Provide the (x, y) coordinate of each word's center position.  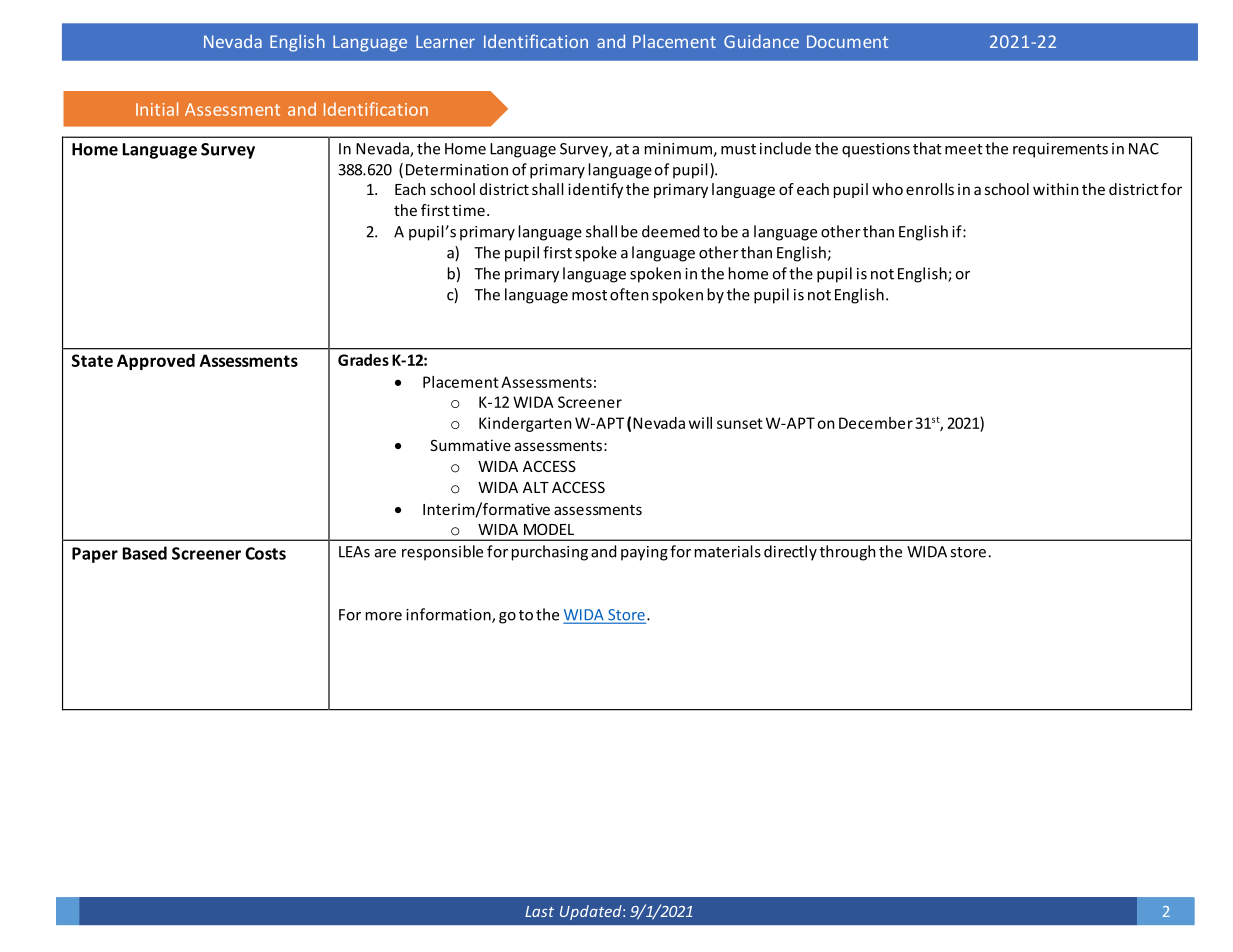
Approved (156, 362)
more (384, 616)
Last (539, 911)
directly (790, 553)
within (1056, 189)
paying (644, 553)
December (876, 423)
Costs (265, 553)
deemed (670, 231)
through (848, 553)
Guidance (761, 41)
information (449, 615)
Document (847, 41)
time (468, 210)
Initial (157, 109)
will (700, 423)
